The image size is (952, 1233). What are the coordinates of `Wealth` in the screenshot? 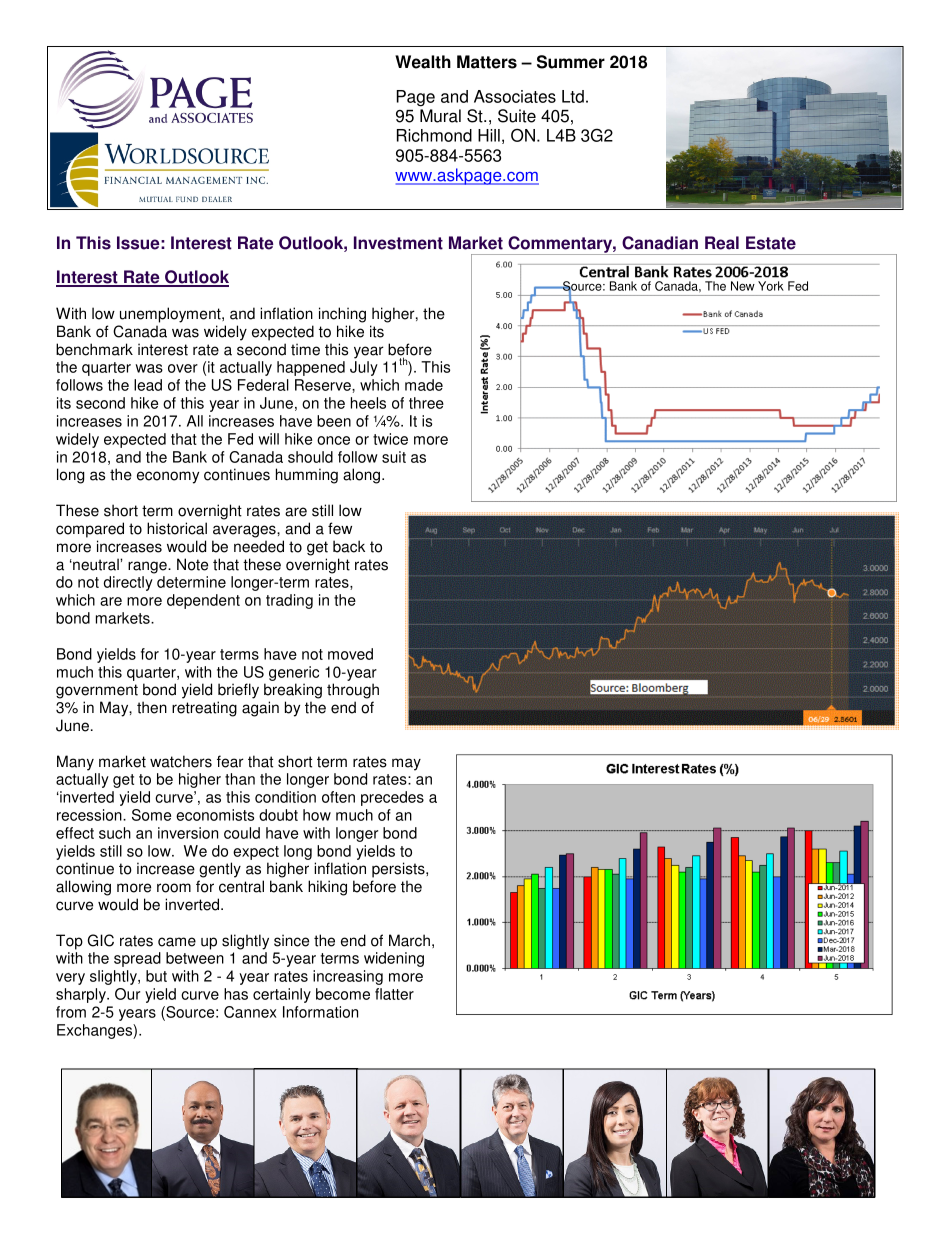 It's located at (423, 62).
